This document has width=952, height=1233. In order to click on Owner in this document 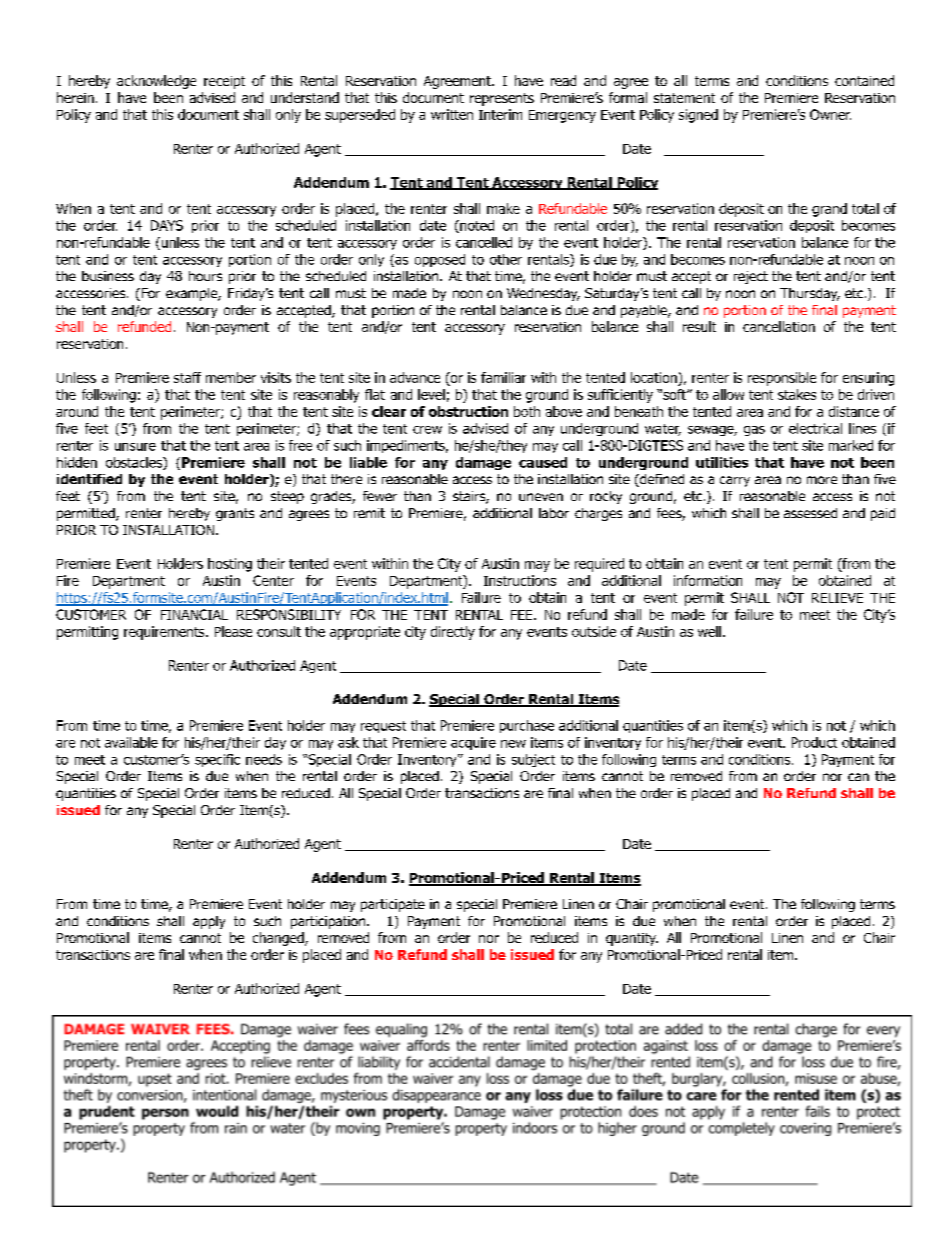, I will do `click(830, 114)`.
